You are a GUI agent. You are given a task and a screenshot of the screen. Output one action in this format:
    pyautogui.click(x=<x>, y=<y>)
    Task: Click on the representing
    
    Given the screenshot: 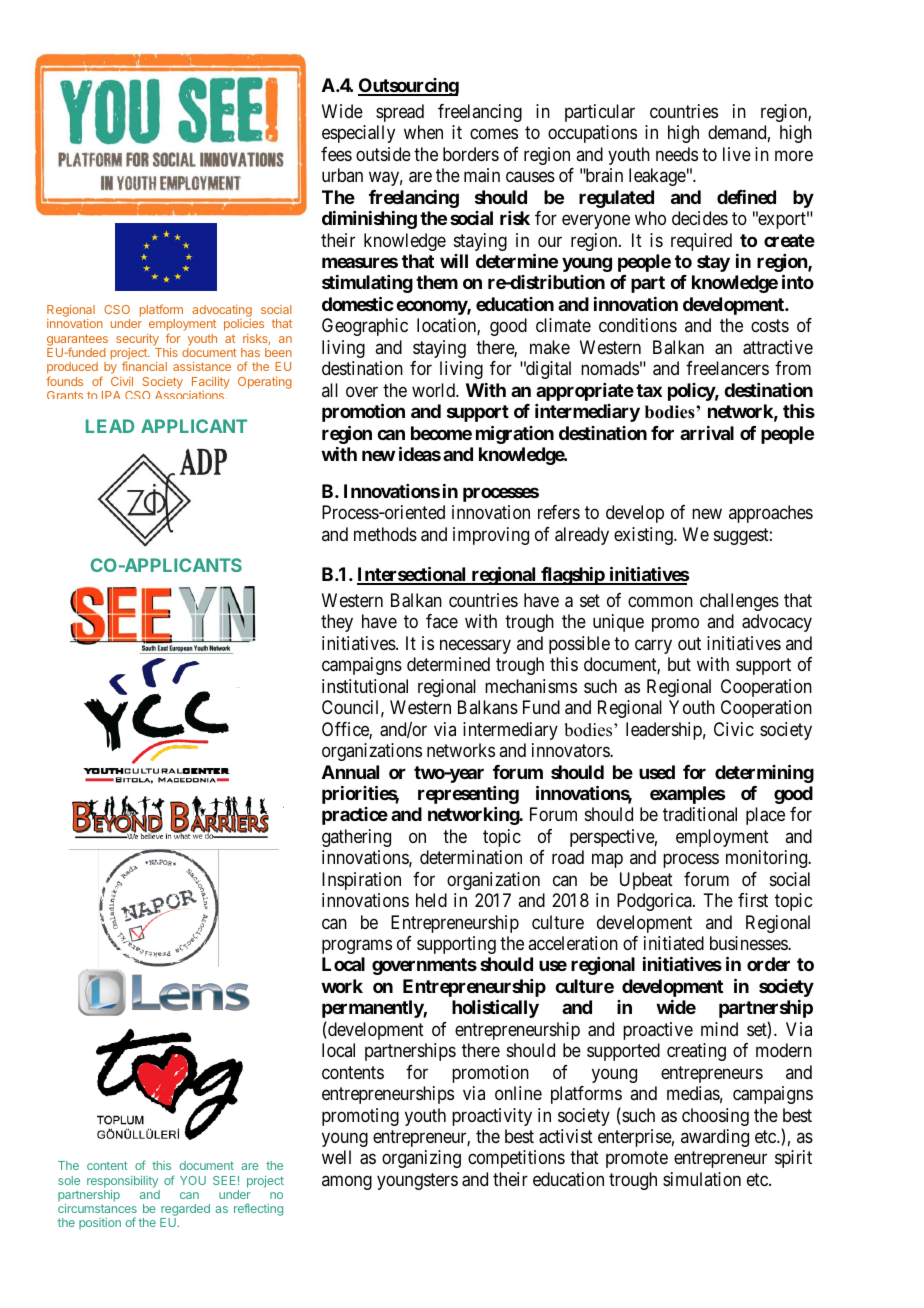 What is the action you would take?
    pyautogui.click(x=468, y=795)
